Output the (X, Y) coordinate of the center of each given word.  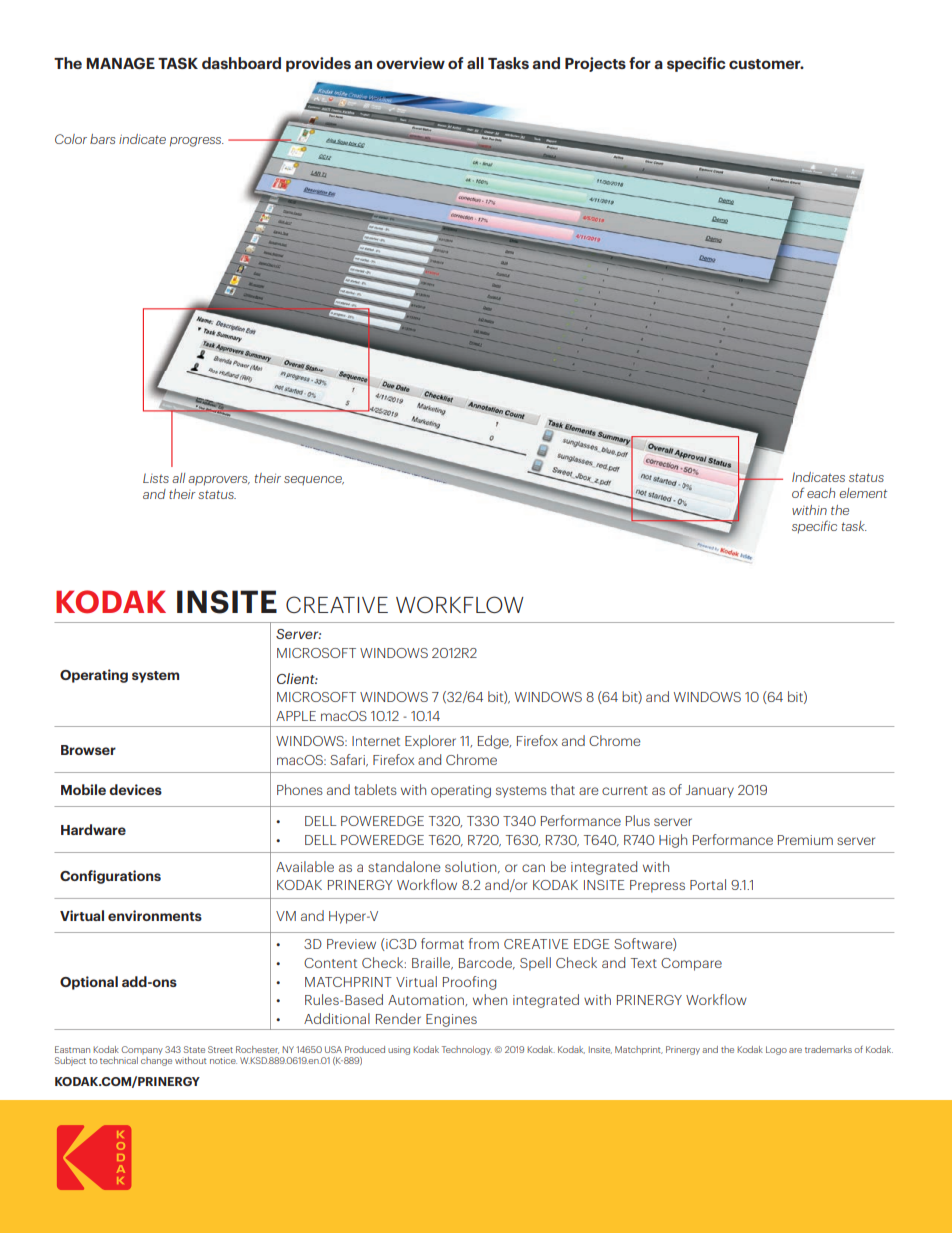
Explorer (430, 742)
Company (142, 1050)
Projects (595, 64)
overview (410, 63)
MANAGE (120, 63)
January (710, 791)
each (821, 493)
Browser (88, 750)
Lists (156, 478)
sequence (314, 480)
